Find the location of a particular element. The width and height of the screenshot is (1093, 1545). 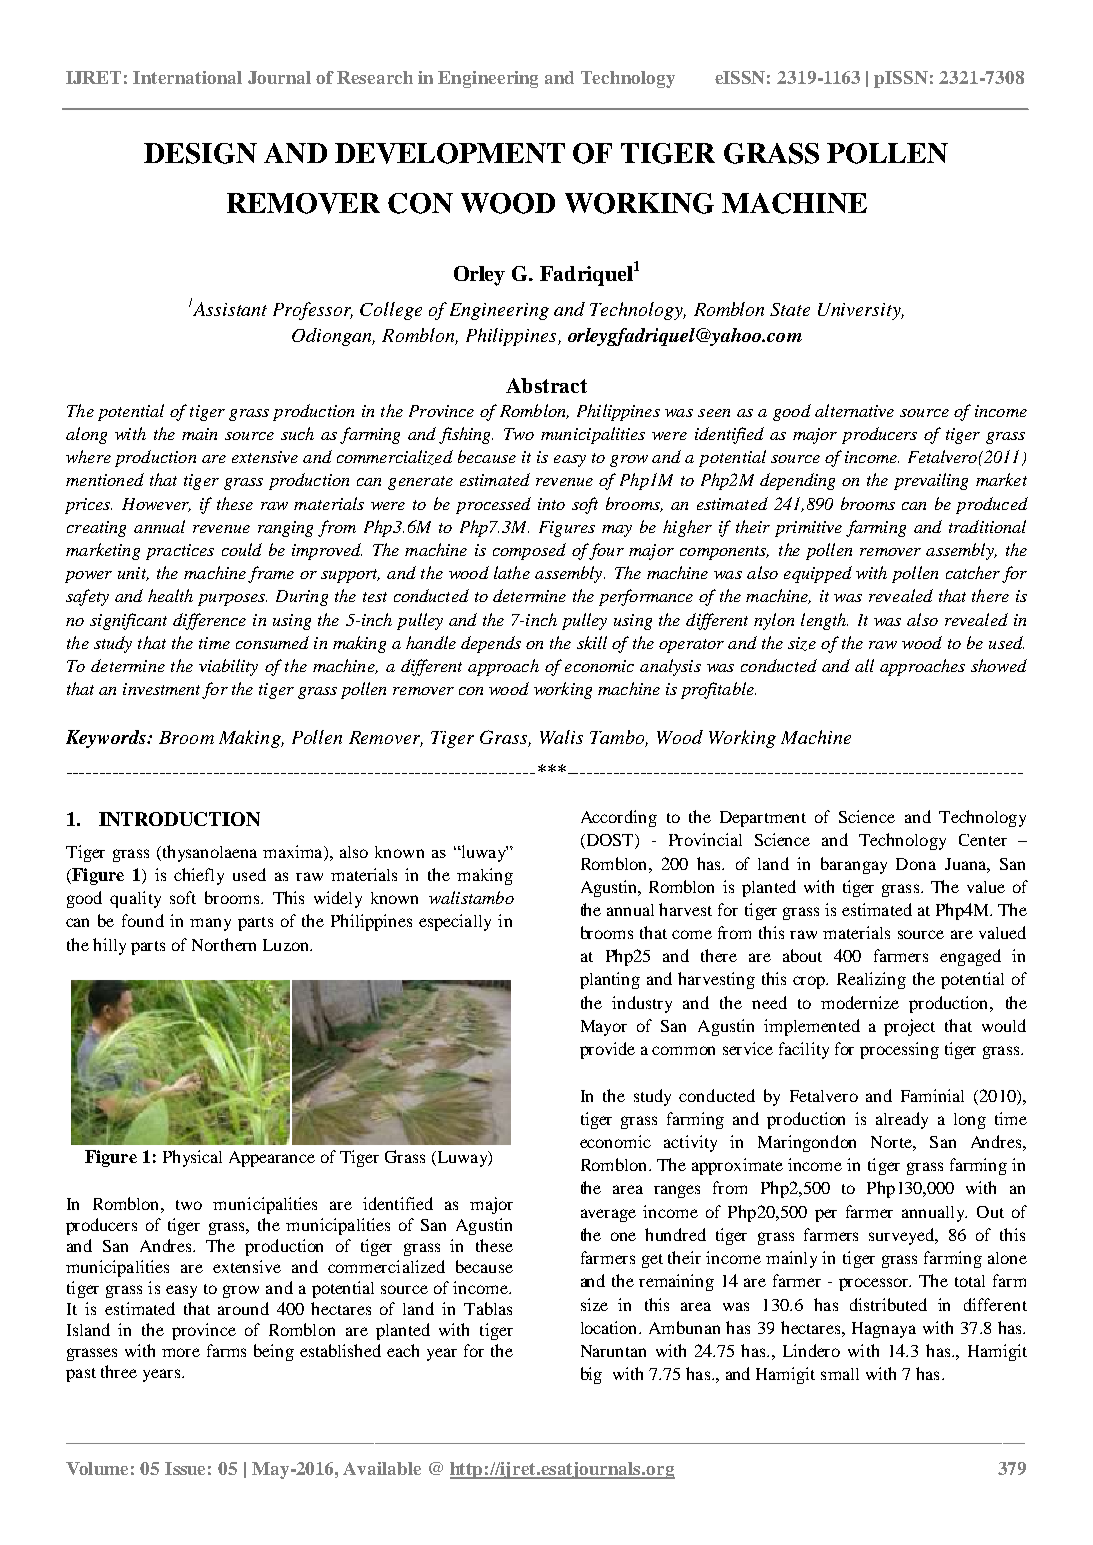

State is located at coordinates (790, 309).
